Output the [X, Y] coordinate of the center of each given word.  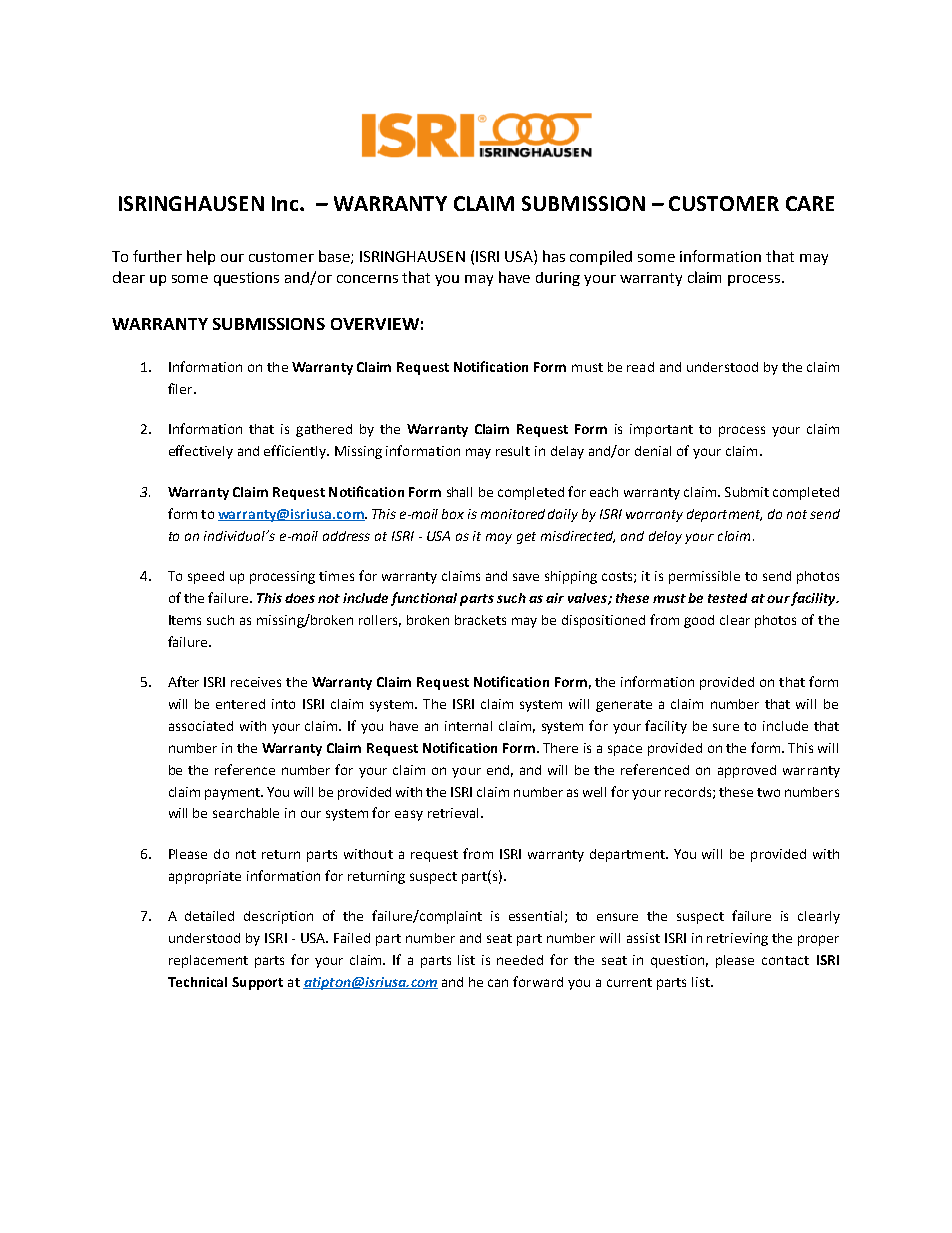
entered [240, 704]
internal [468, 726]
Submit [747, 492]
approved [747, 771]
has [554, 256]
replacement [208, 961]
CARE [810, 203]
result [513, 451]
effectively [201, 452]
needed [520, 960]
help [201, 257]
